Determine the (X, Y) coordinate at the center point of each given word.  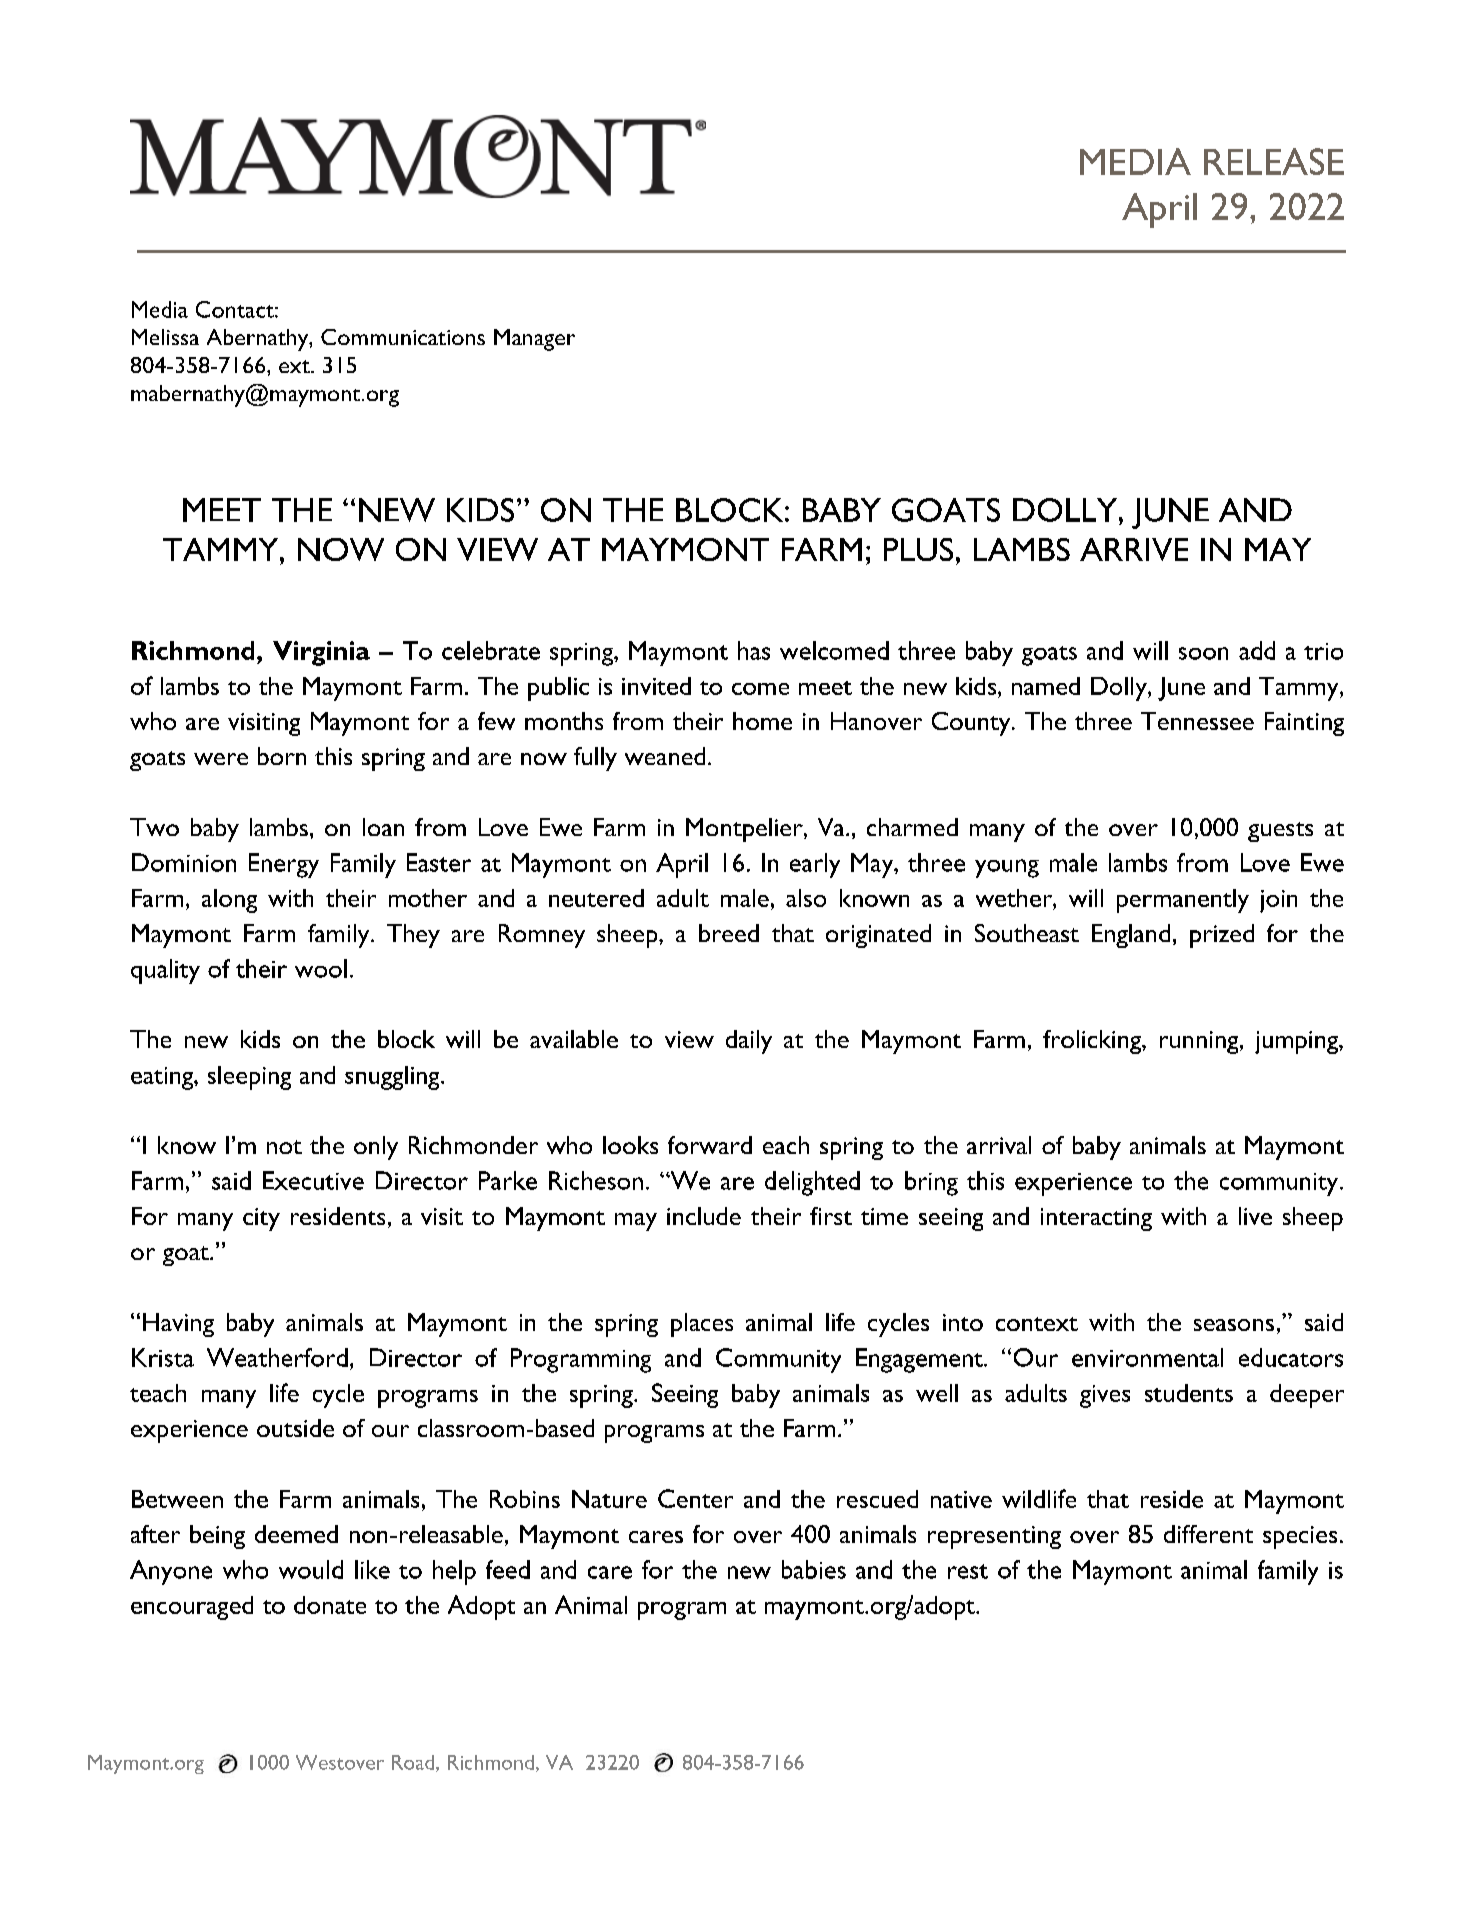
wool (321, 968)
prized (1222, 936)
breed (729, 933)
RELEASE (1274, 161)
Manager (534, 340)
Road (414, 1763)
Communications (403, 337)
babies (814, 1569)
